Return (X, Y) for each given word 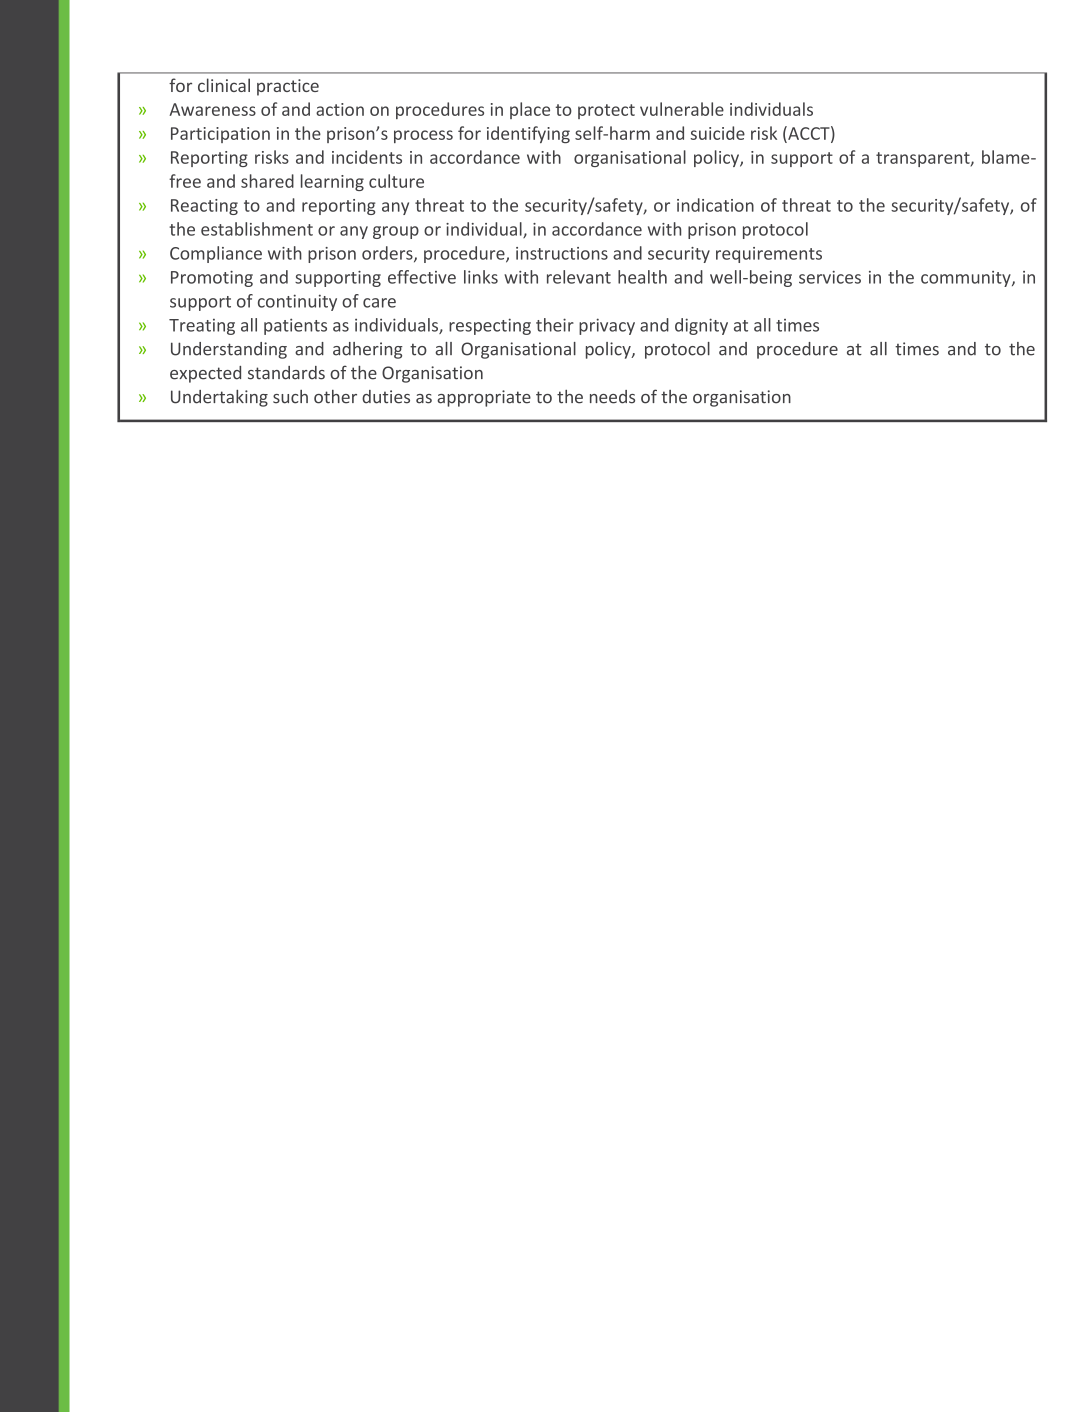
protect (606, 111)
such (290, 397)
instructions (562, 253)
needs (612, 397)
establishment (257, 229)
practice (288, 87)
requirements (769, 255)
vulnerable (682, 109)
